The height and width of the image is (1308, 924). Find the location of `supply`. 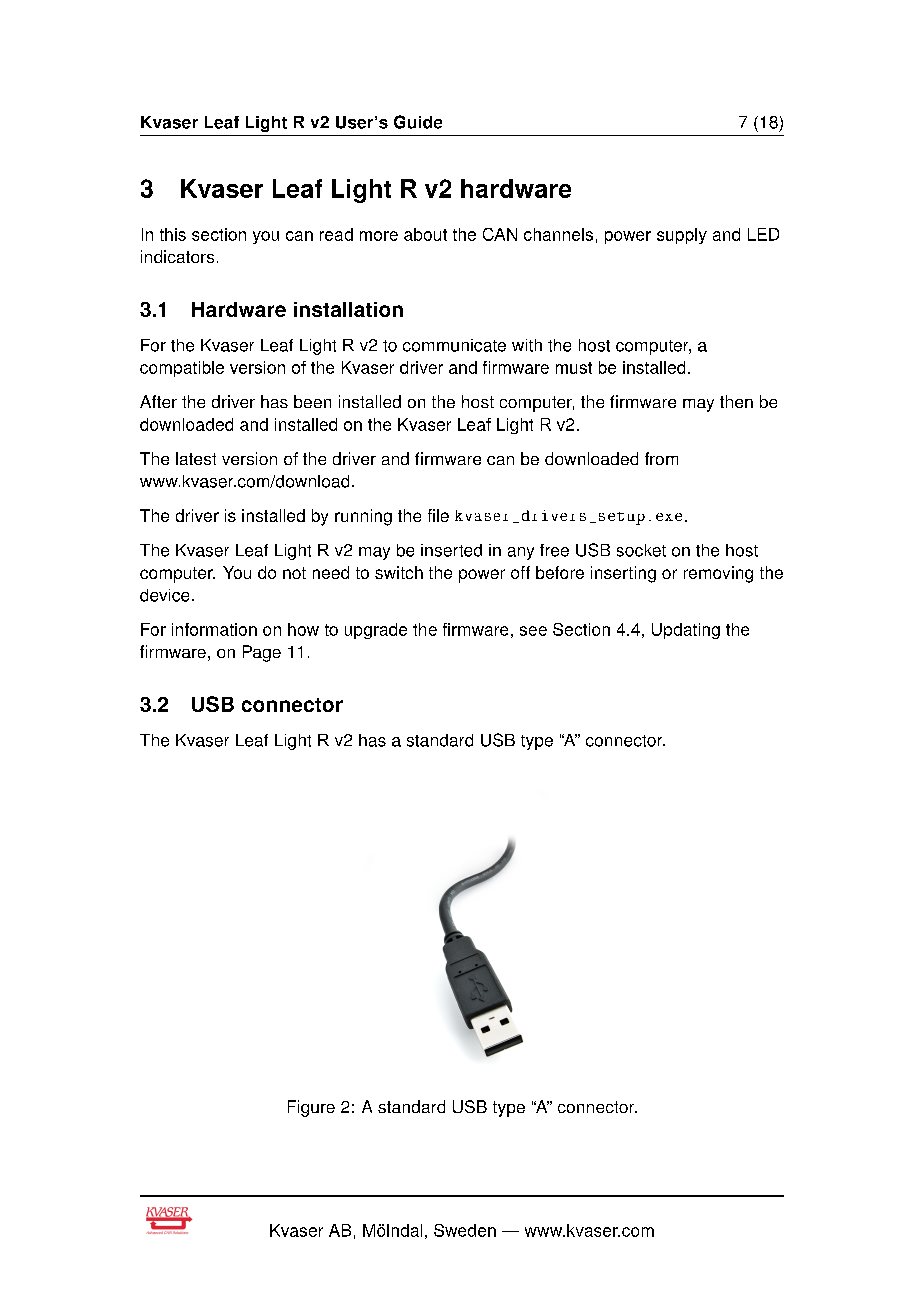

supply is located at coordinates (682, 236).
